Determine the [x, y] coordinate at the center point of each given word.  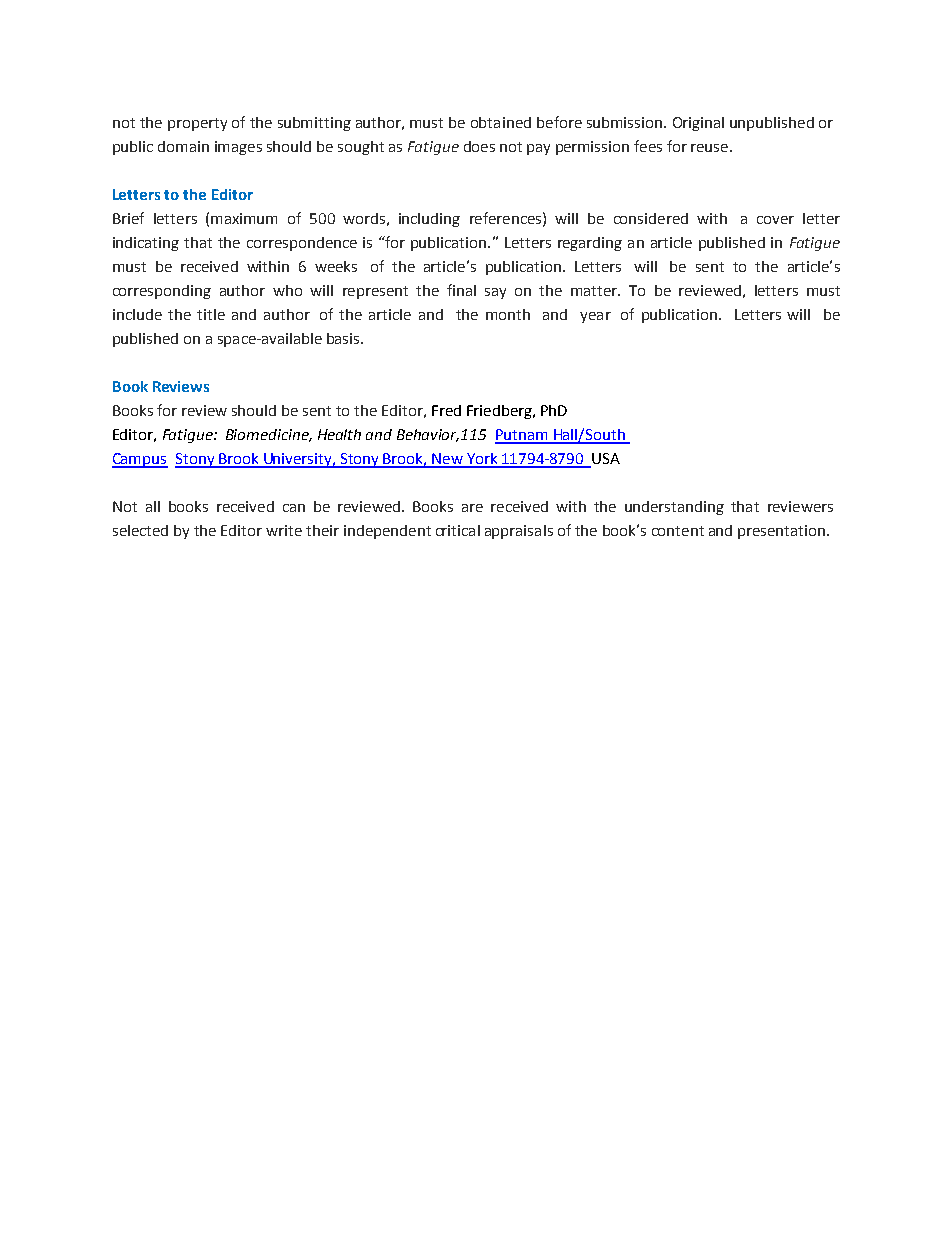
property [197, 124]
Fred [446, 410]
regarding [590, 244]
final [461, 290]
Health [339, 434]
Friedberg [500, 412]
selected [140, 530]
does [479, 146]
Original [698, 124]
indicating [146, 244]
